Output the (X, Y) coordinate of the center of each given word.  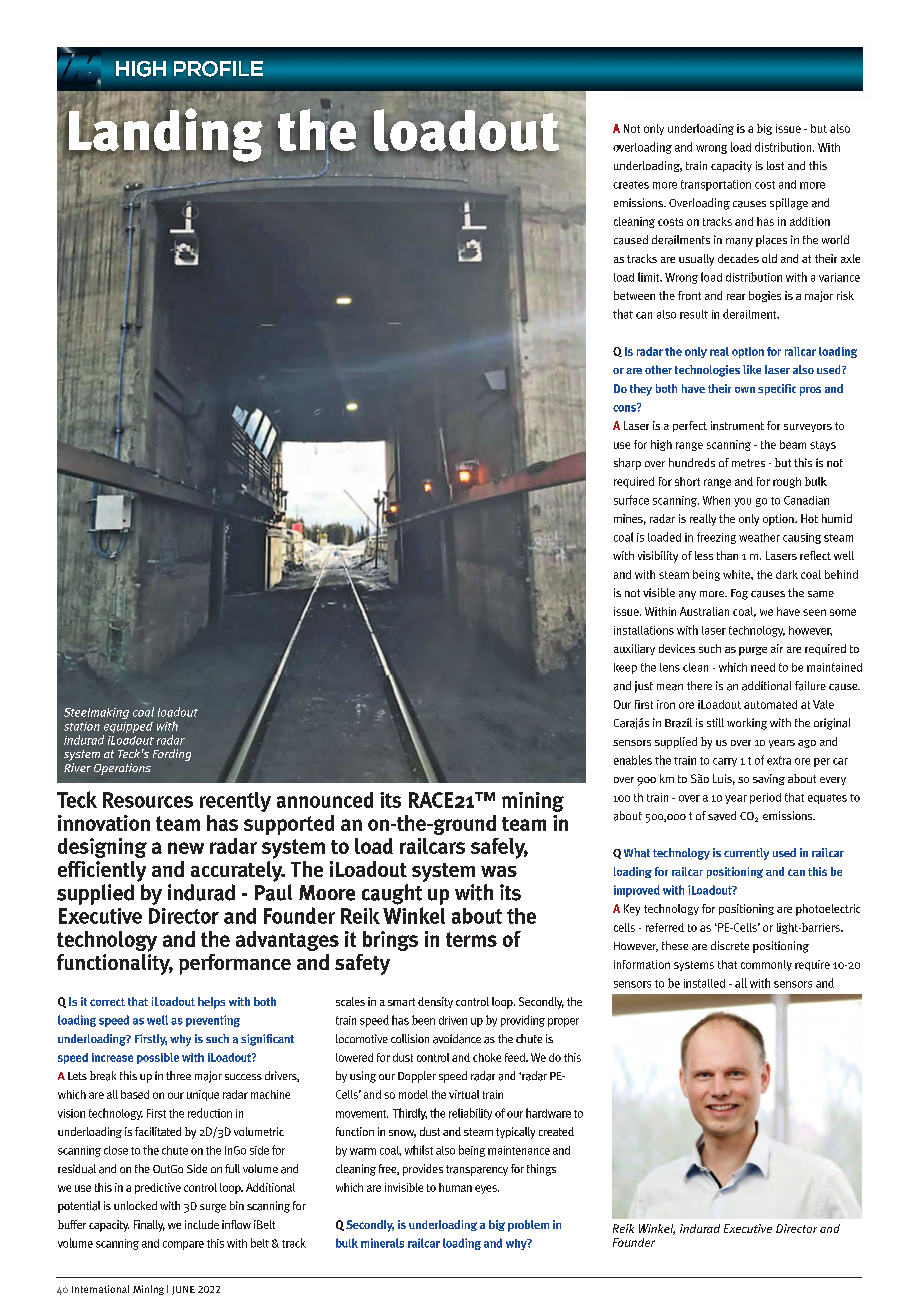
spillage (789, 204)
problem (528, 1226)
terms (471, 939)
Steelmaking (96, 713)
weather (759, 537)
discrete (730, 945)
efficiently (102, 871)
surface (631, 500)
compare (183, 1245)
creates (631, 185)
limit (650, 277)
